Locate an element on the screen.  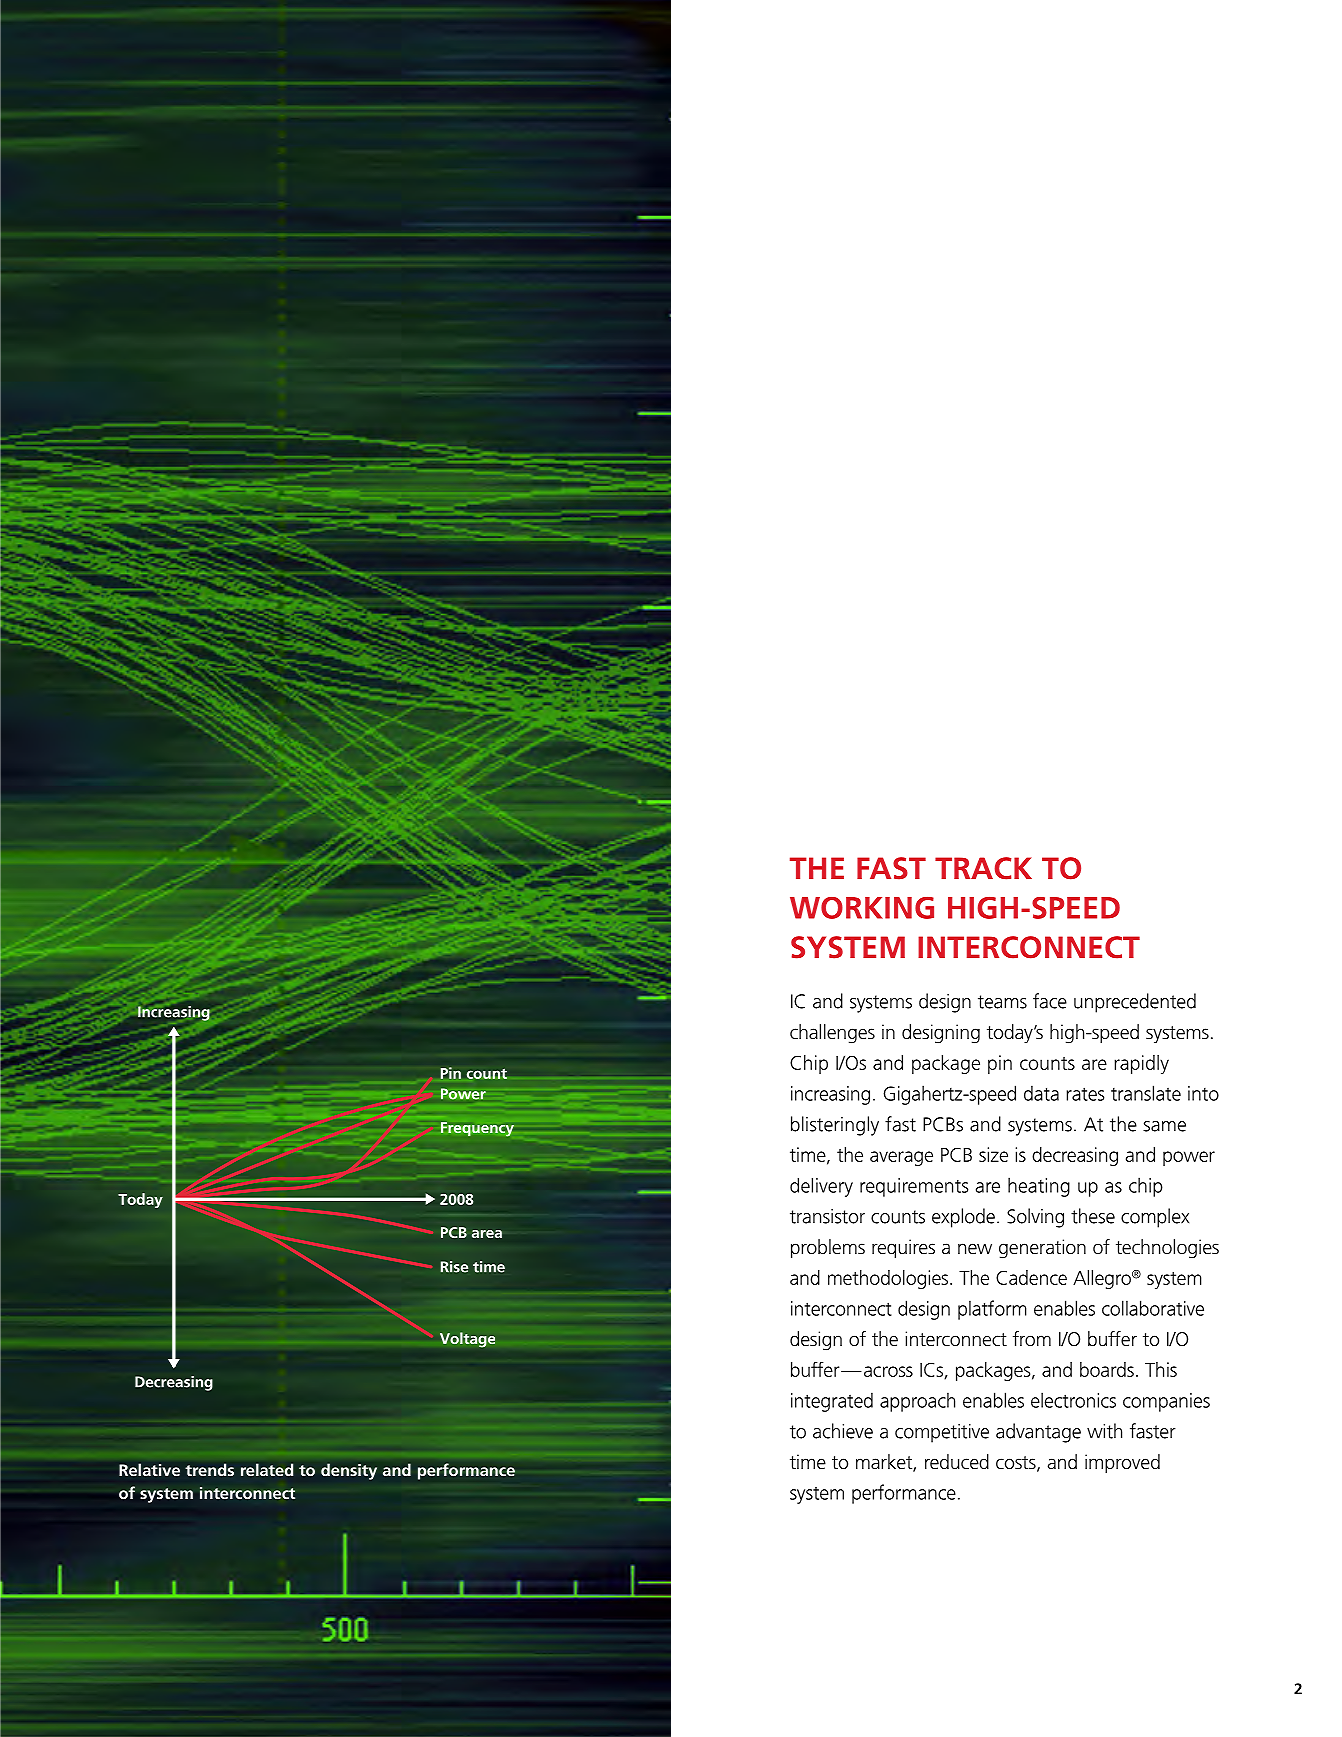
related is located at coordinates (267, 1469).
